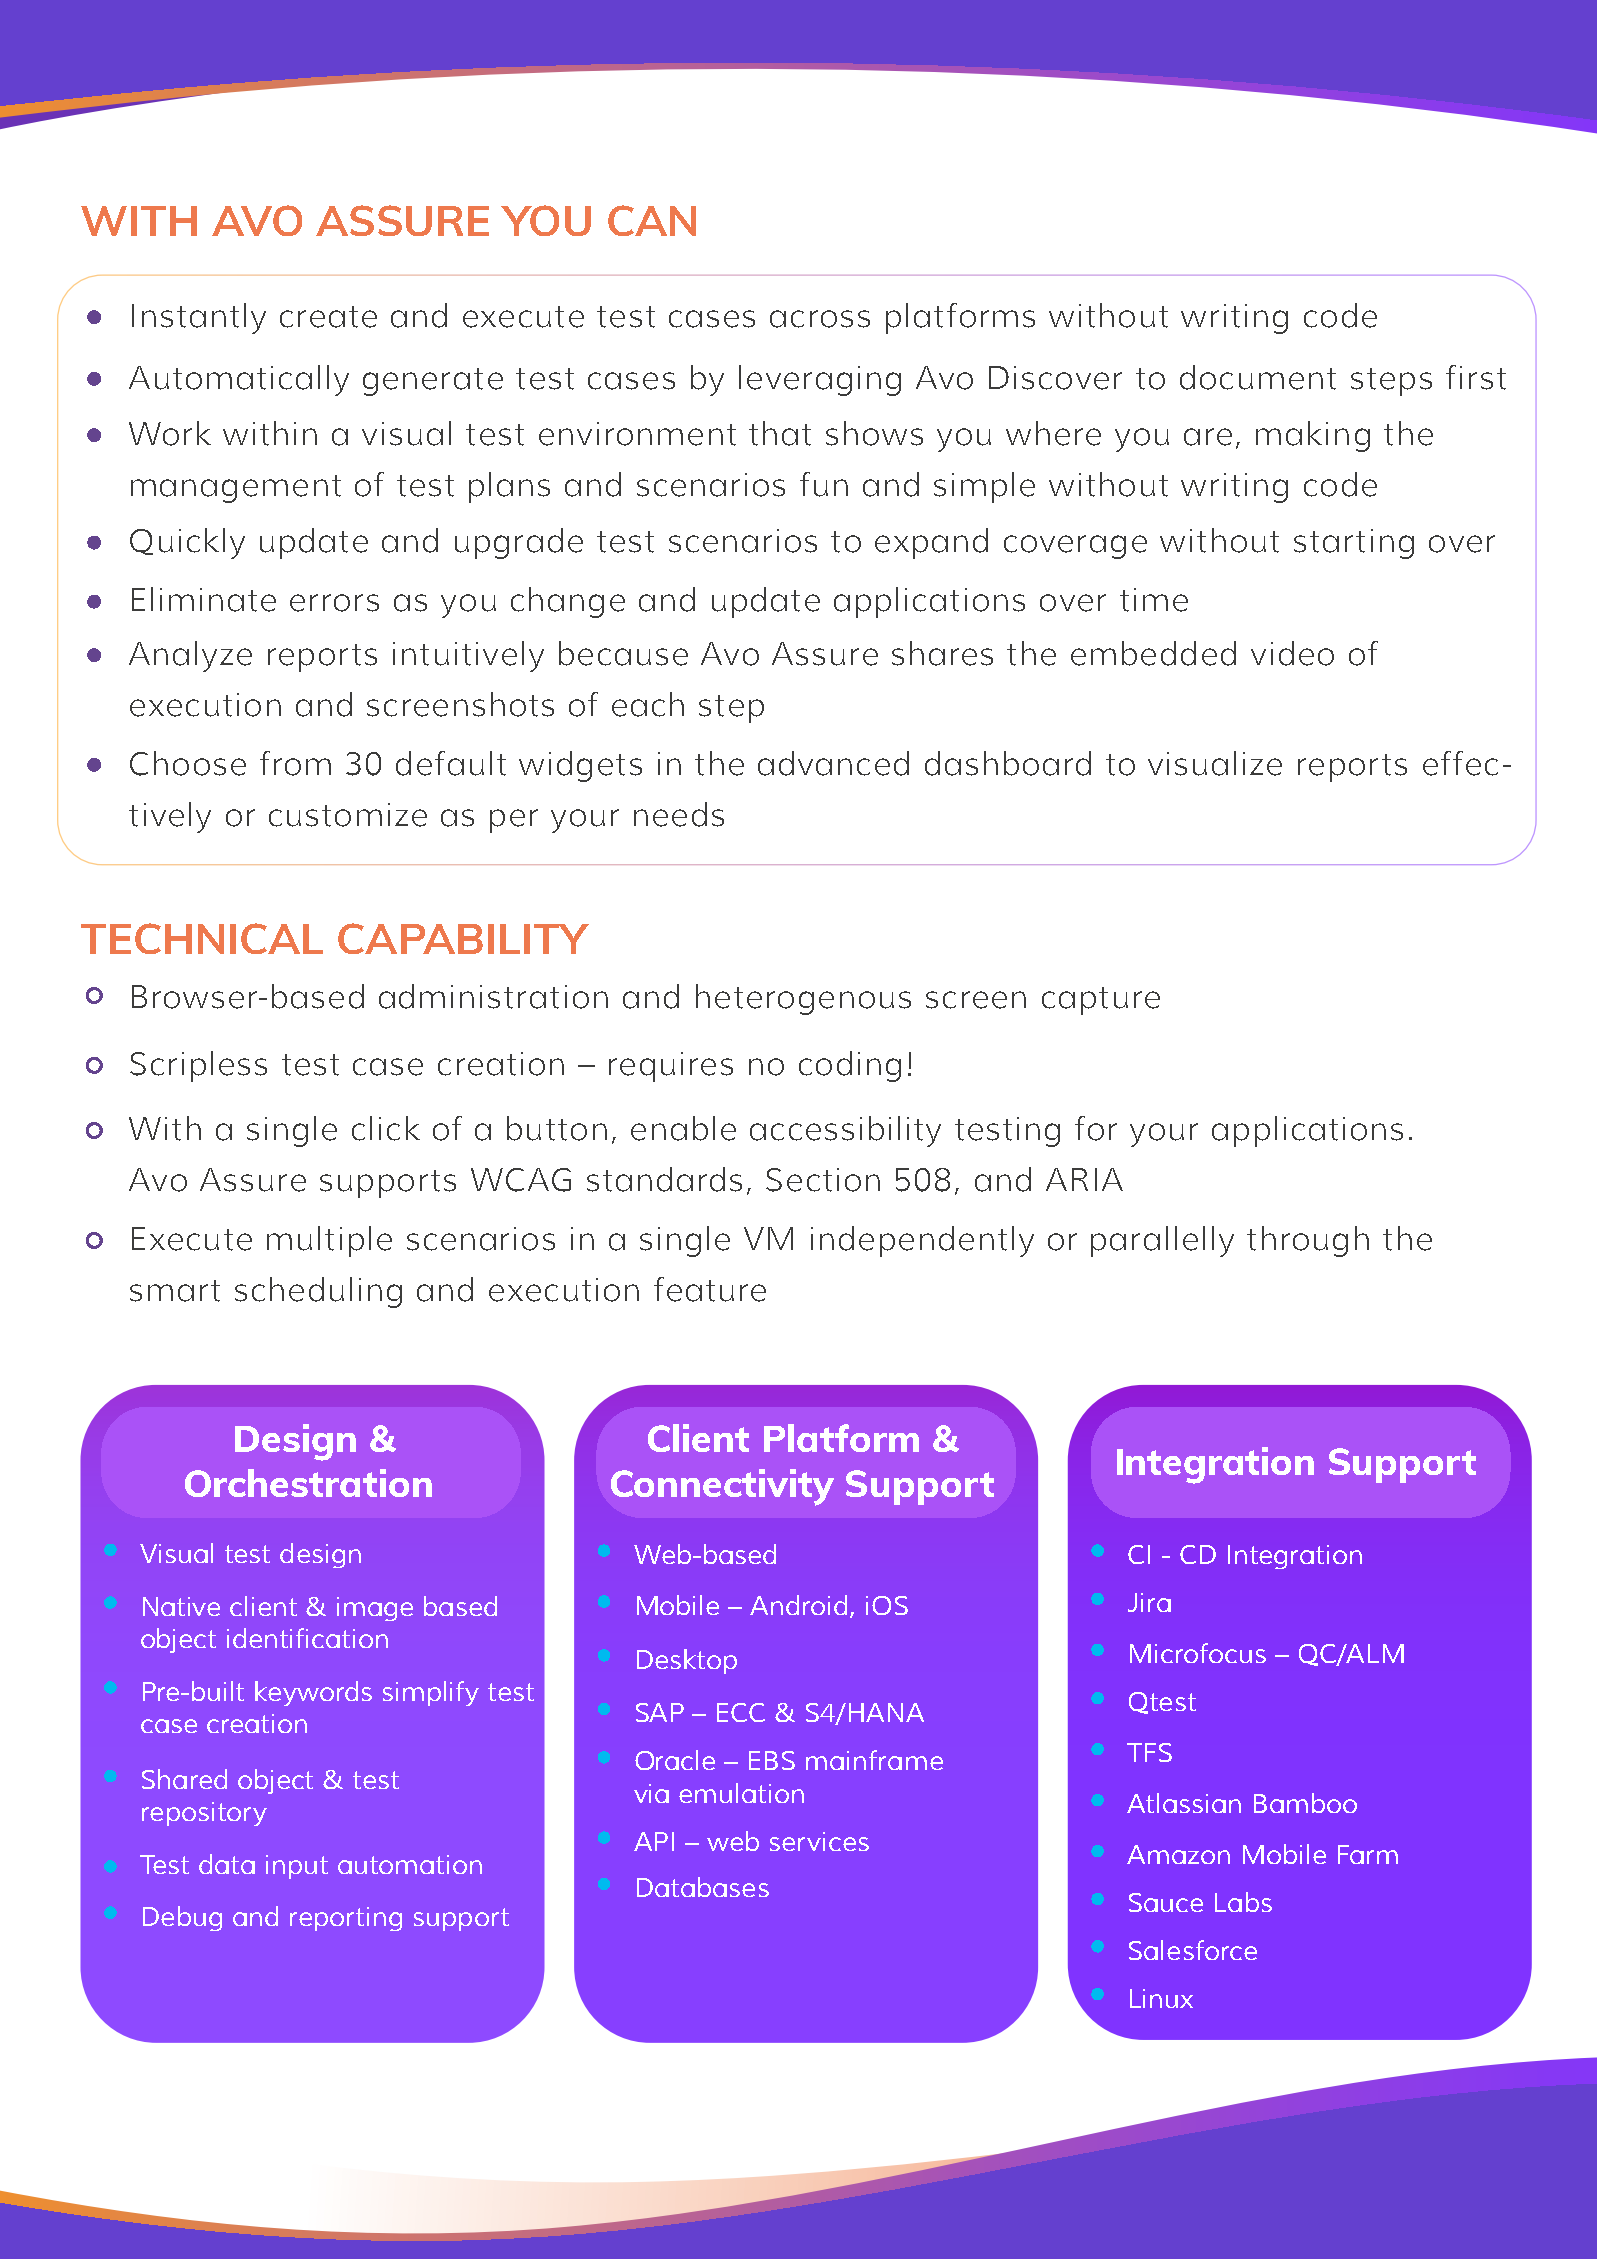 The image size is (1597, 2259). What do you see at coordinates (386, 1128) in the document?
I see `click` at bounding box center [386, 1128].
